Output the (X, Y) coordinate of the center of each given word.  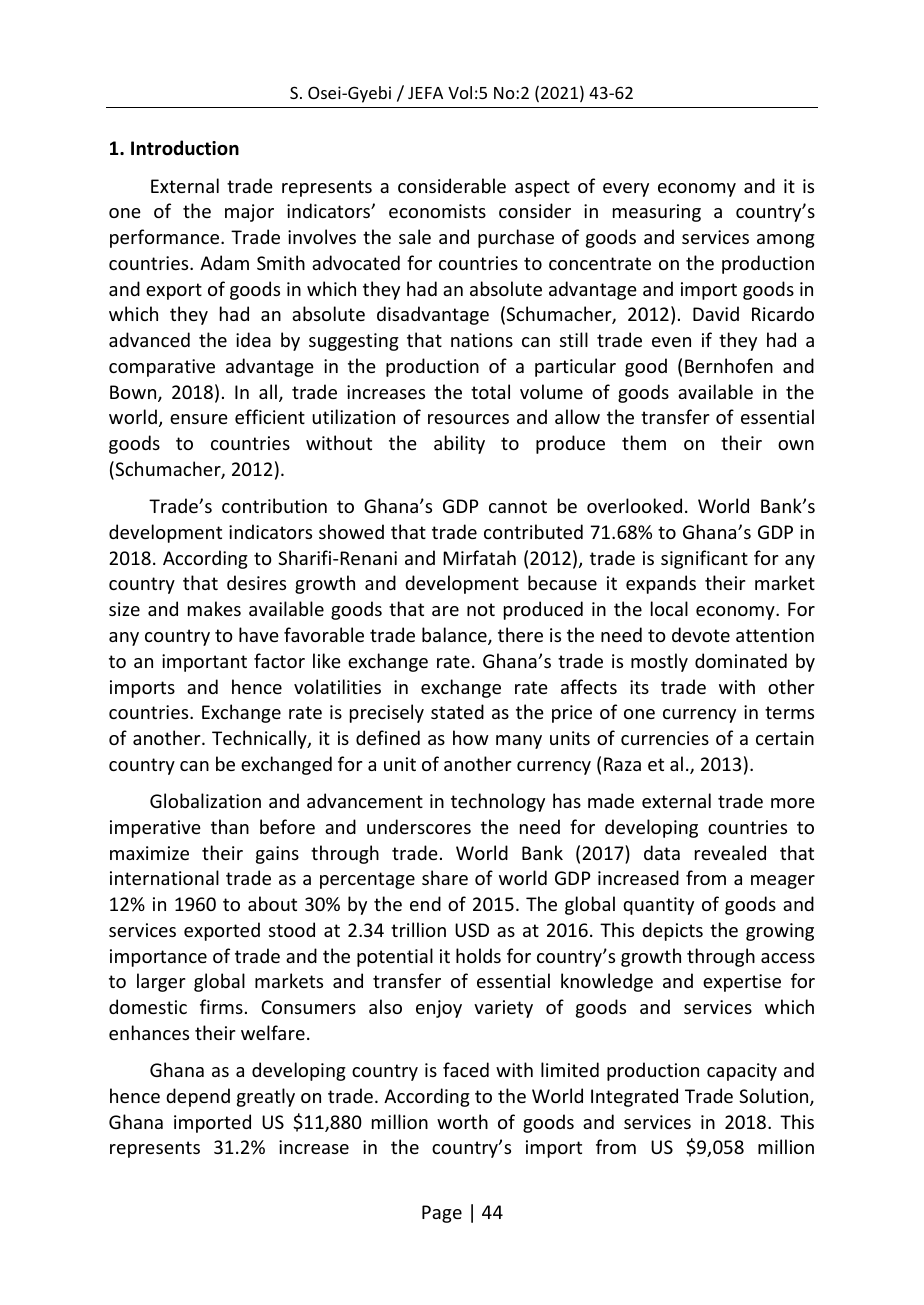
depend (198, 1097)
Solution (775, 1097)
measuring (657, 213)
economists (437, 211)
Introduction (185, 148)
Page (442, 1214)
